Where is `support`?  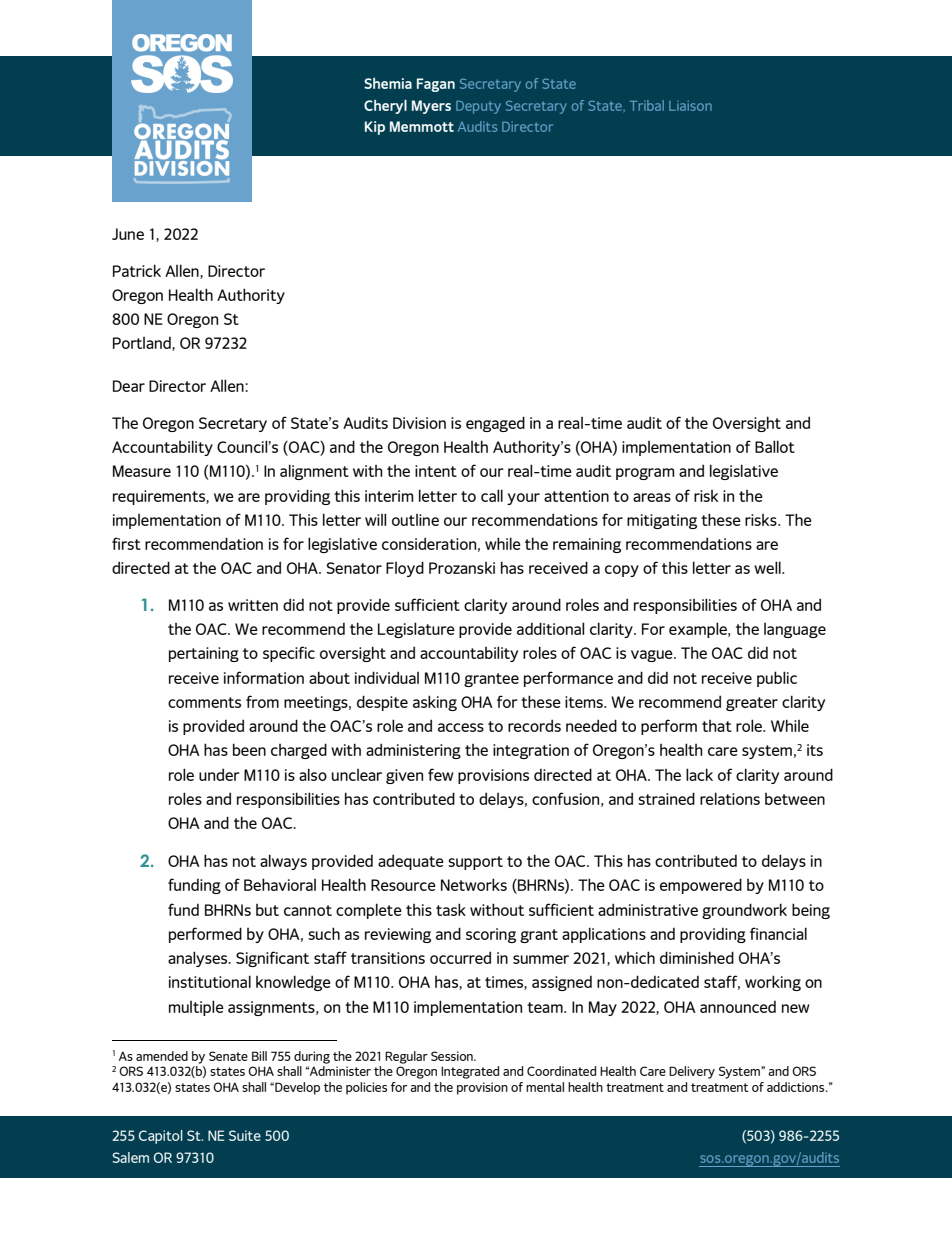 support is located at coordinates (475, 863).
